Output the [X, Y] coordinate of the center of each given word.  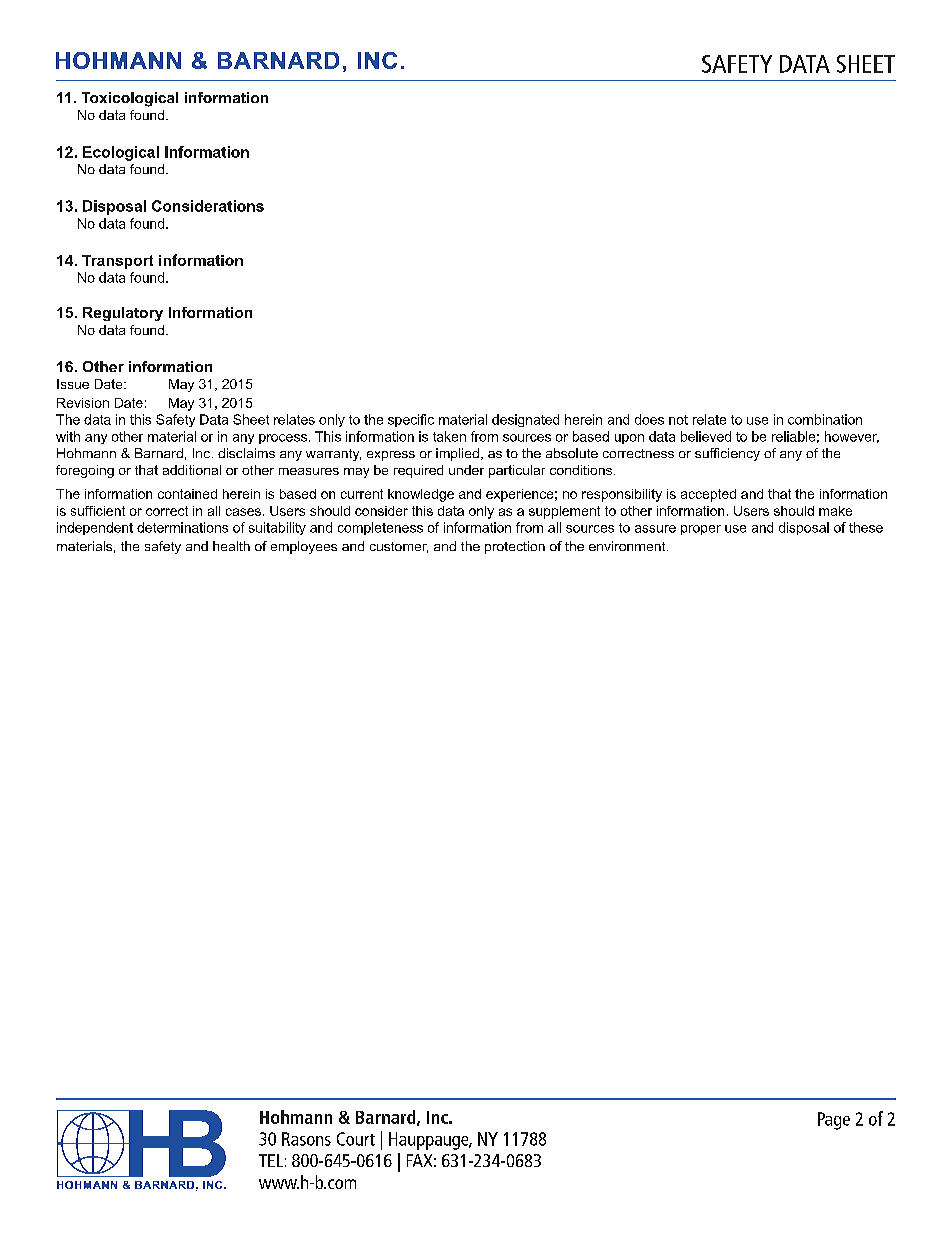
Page [834, 1121]
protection [515, 547]
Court [356, 1139]
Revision [83, 403]
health [231, 546]
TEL [271, 1160]
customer [399, 547]
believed [706, 436]
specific [411, 420]
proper [701, 530]
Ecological [121, 153]
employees [304, 547]
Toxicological [130, 99]
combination [825, 419]
